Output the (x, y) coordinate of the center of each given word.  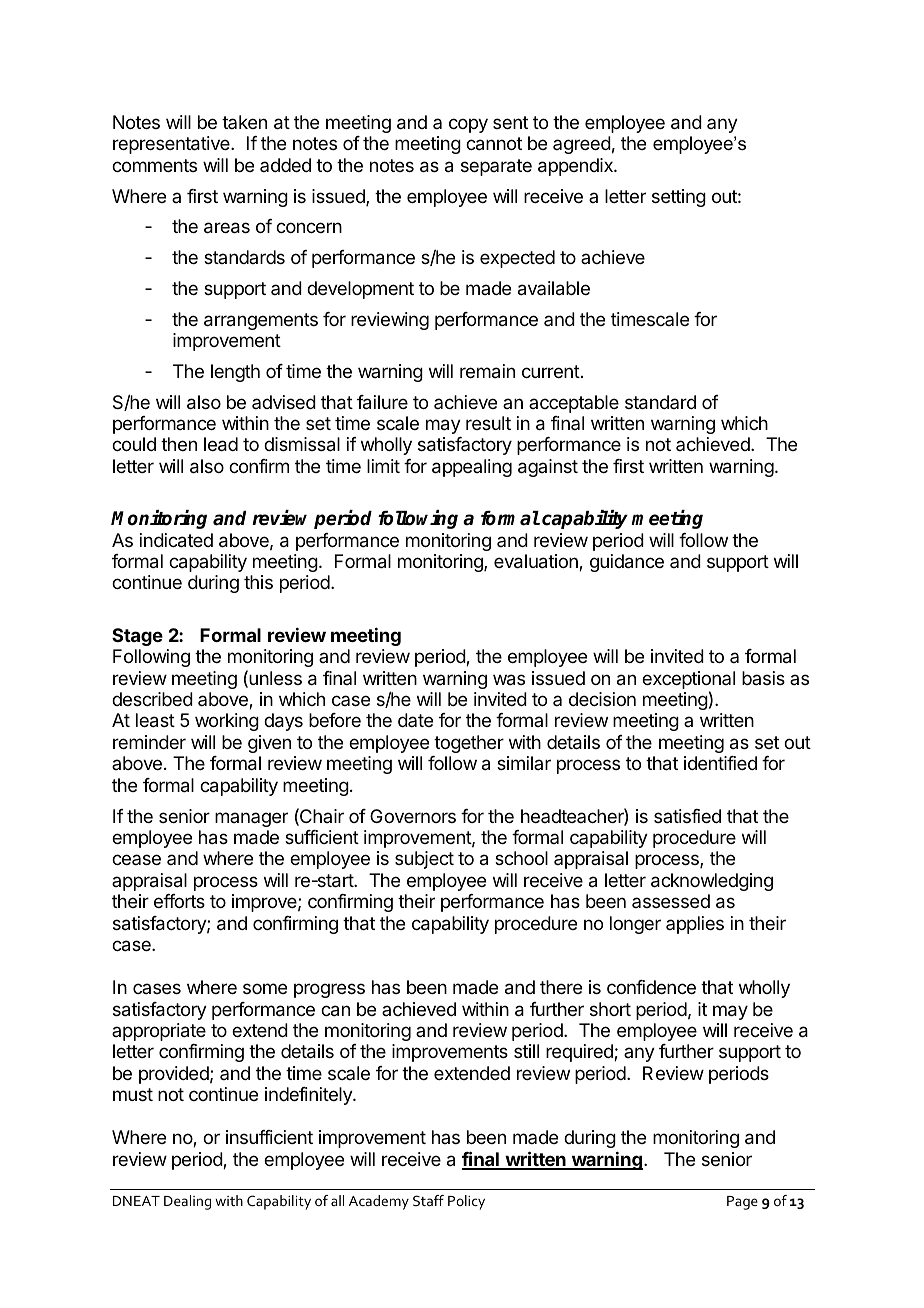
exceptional (688, 680)
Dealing (187, 1202)
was (509, 680)
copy (468, 125)
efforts (179, 901)
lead (221, 444)
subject (424, 860)
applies (695, 925)
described (152, 699)
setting (679, 198)
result (488, 423)
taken (244, 122)
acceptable (574, 404)
